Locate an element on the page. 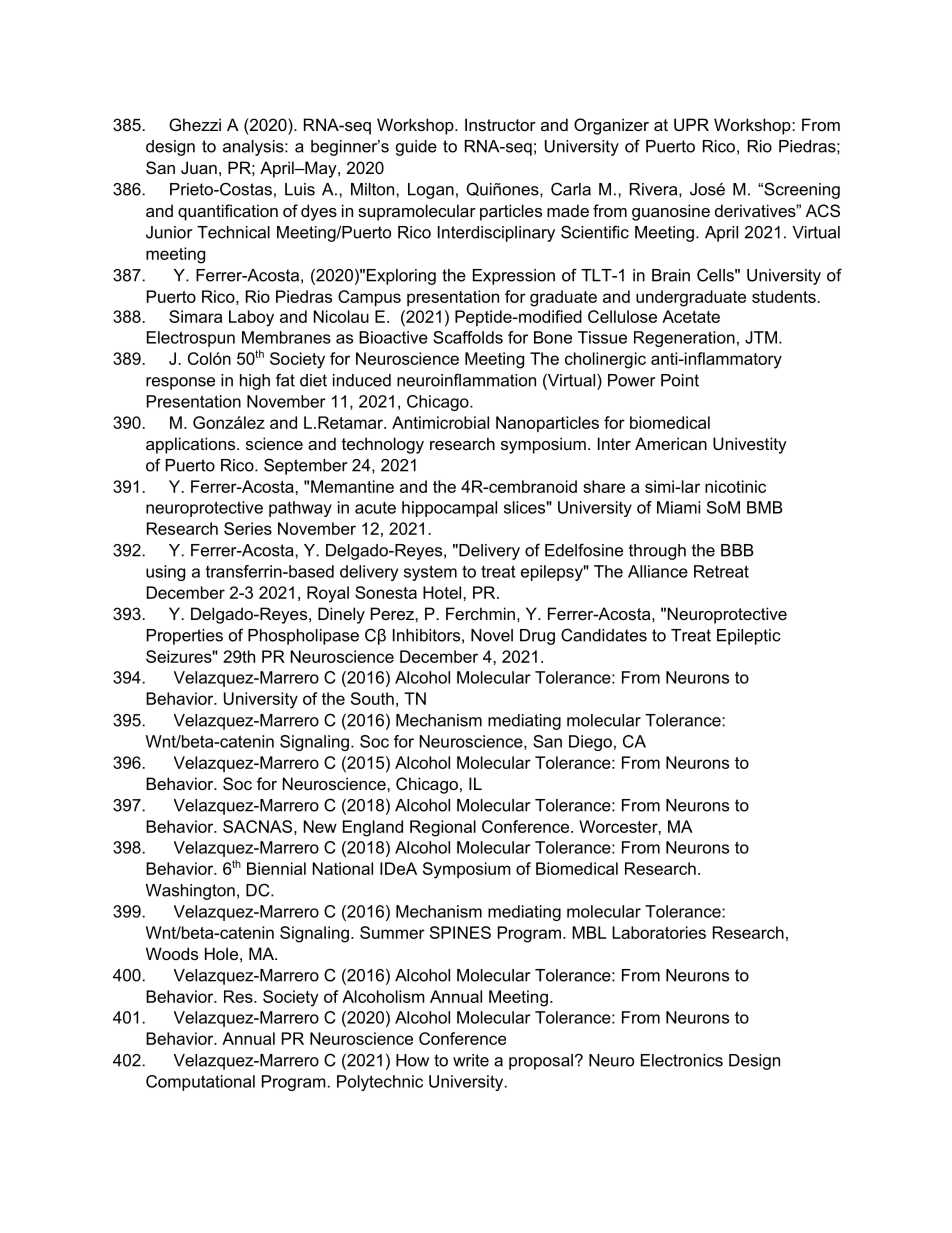 The image size is (952, 1233). write is located at coordinates (471, 1060).
